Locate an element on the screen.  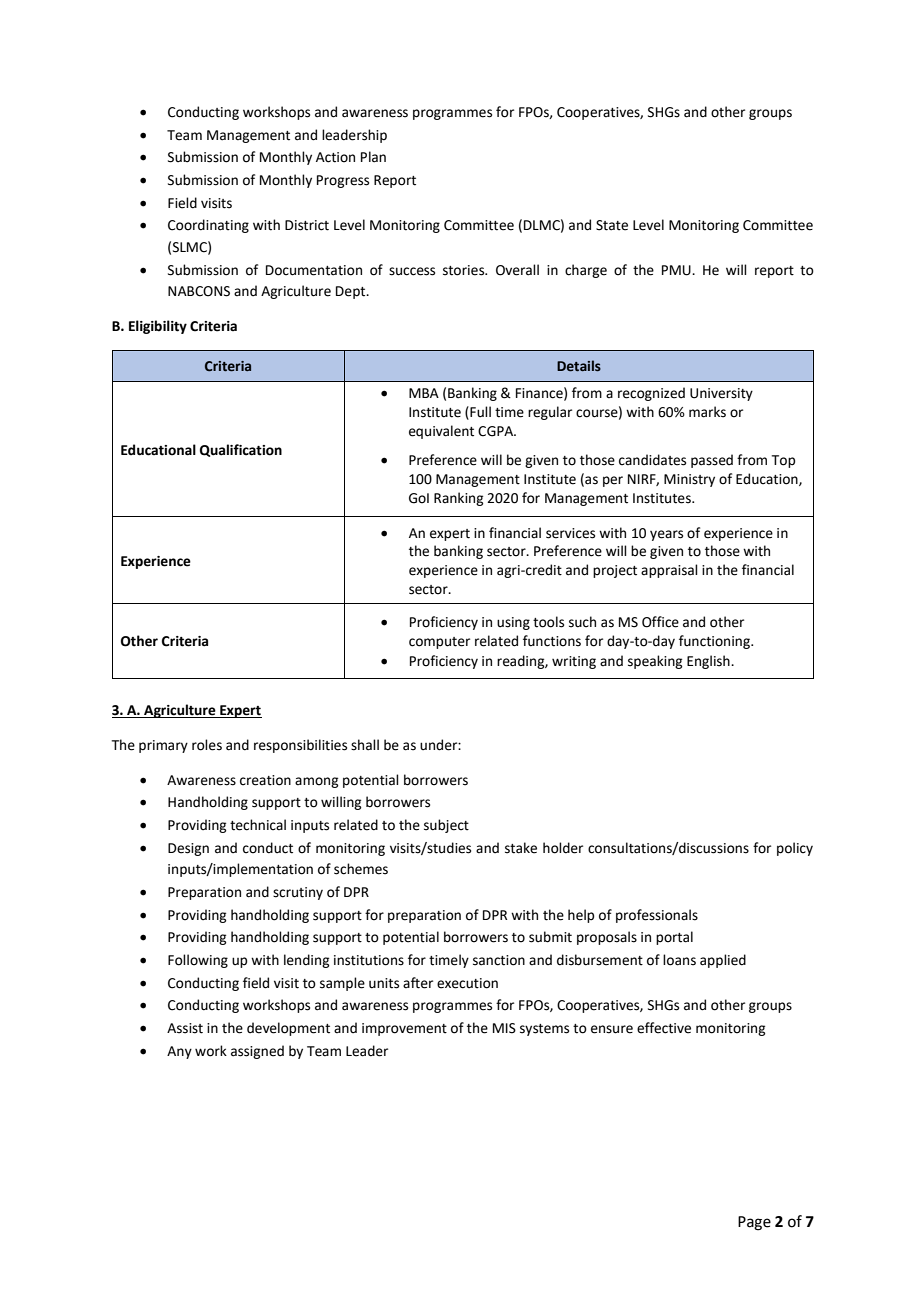
years is located at coordinates (666, 535).
